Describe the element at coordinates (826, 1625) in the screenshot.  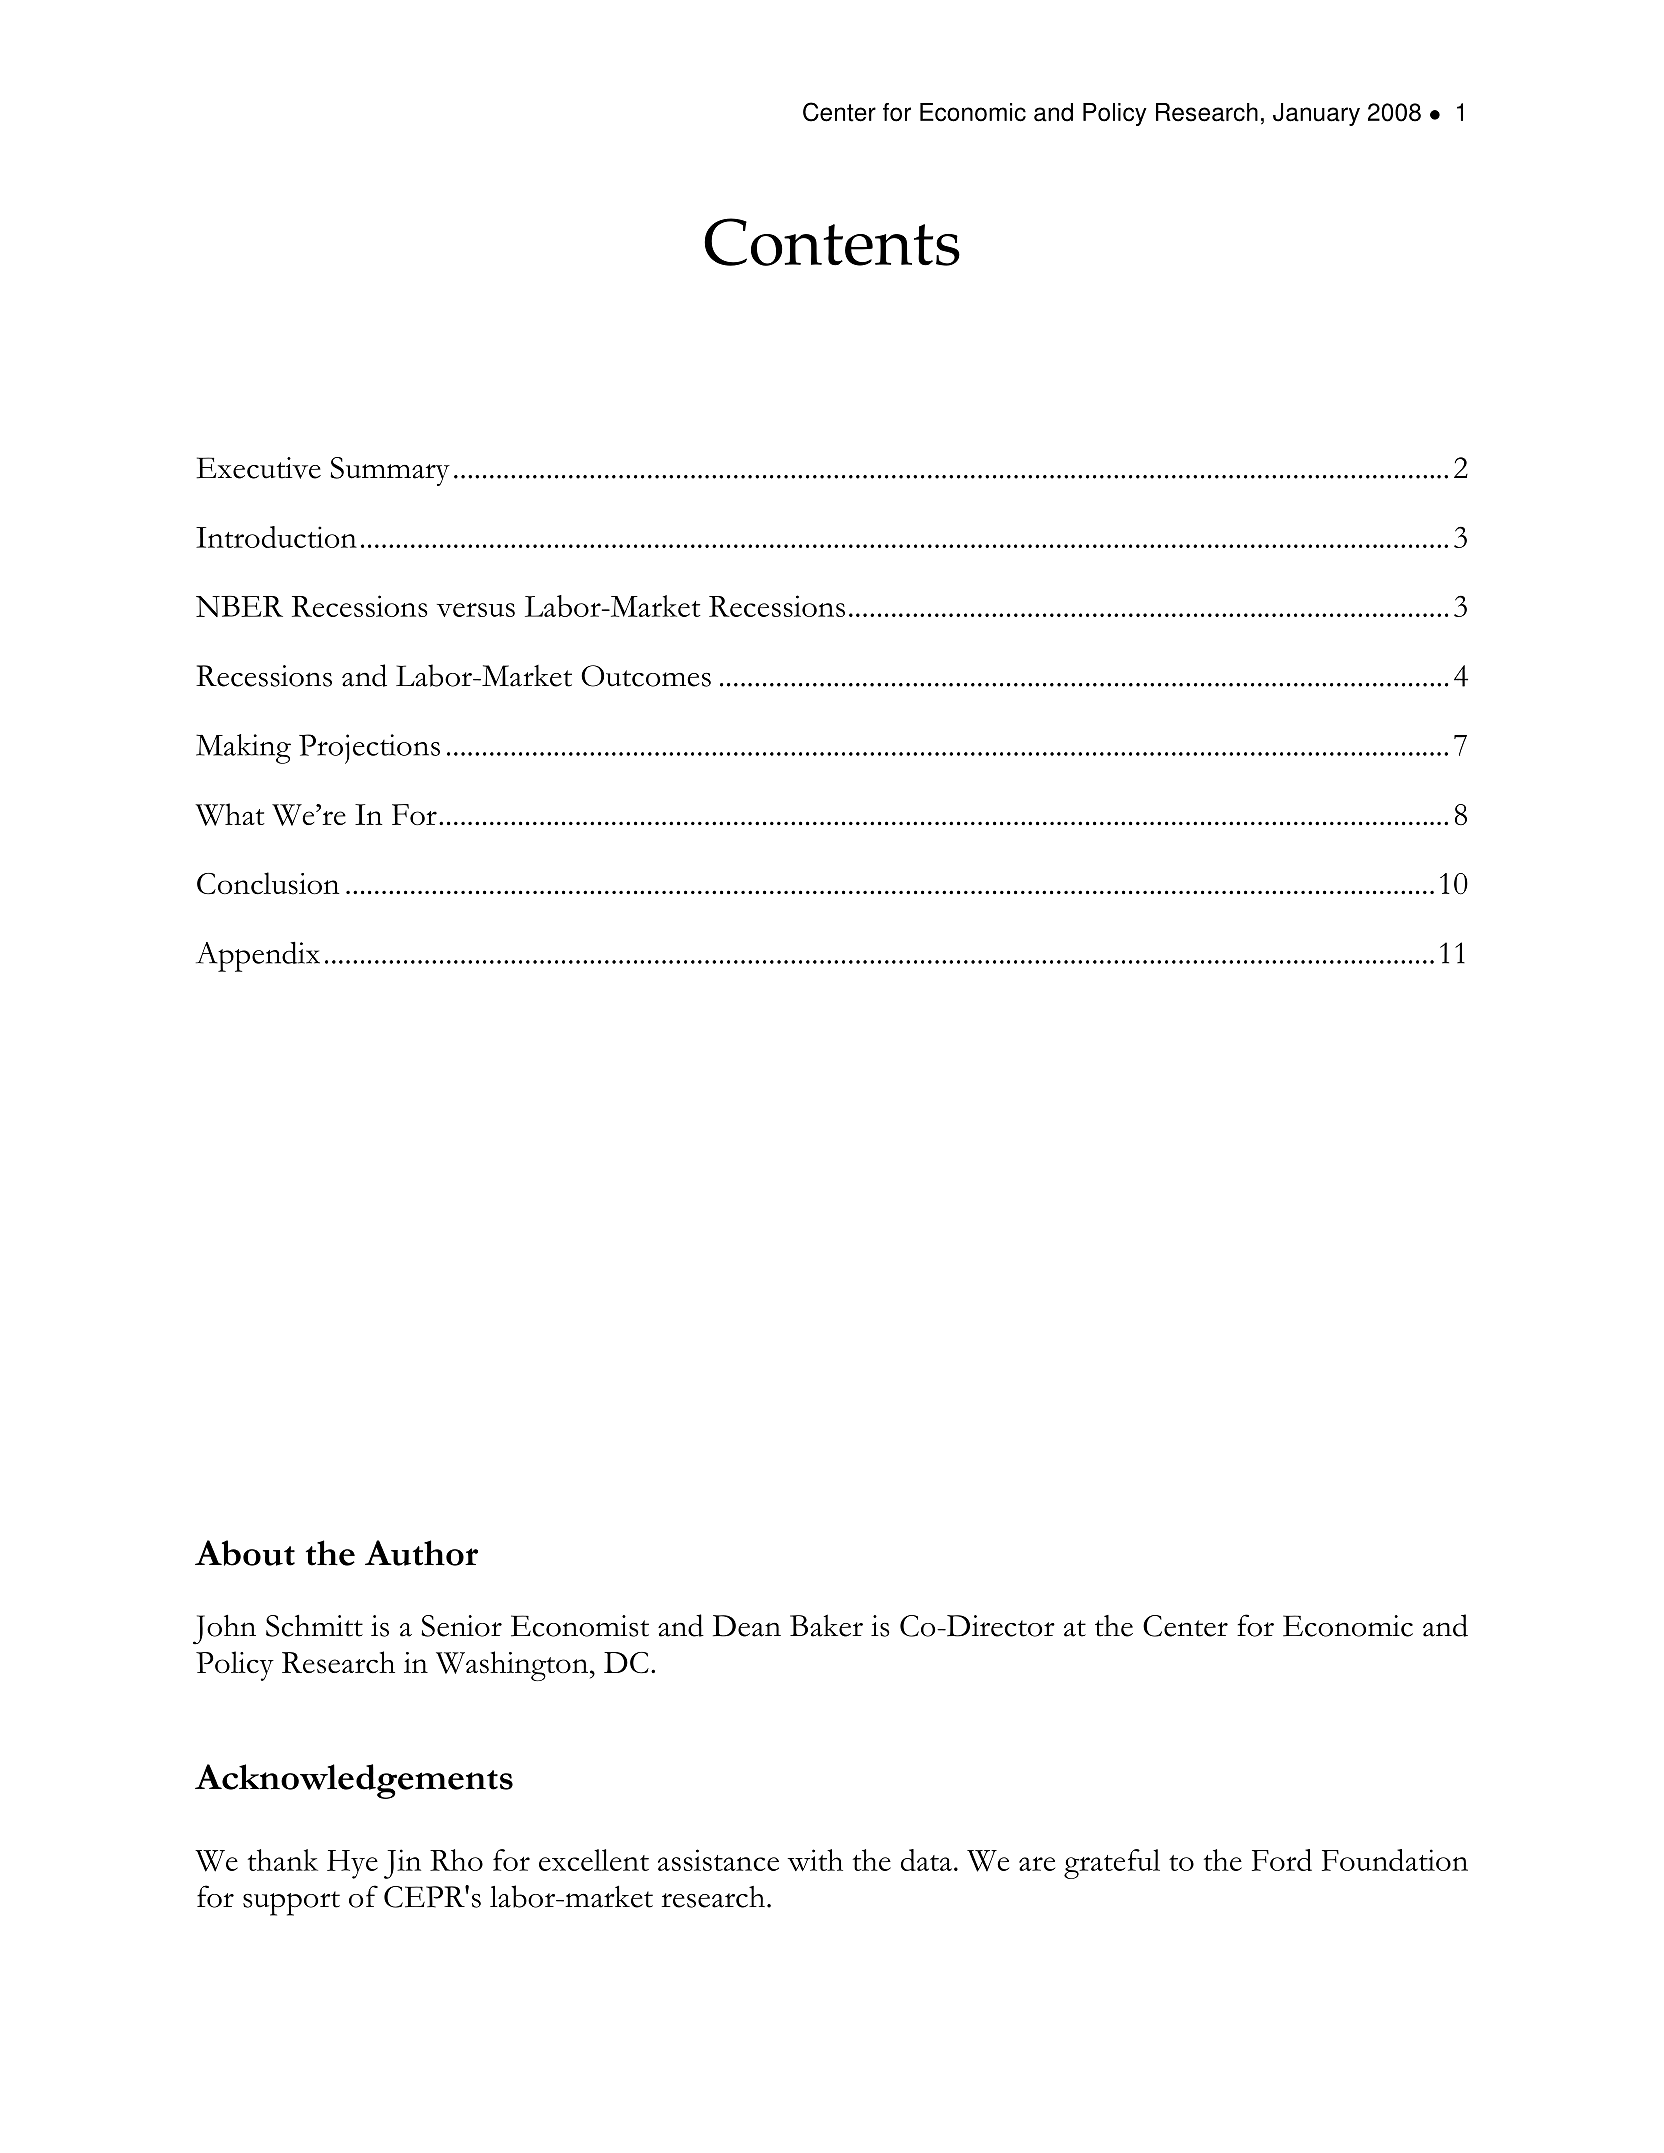
I see `Baker` at that location.
